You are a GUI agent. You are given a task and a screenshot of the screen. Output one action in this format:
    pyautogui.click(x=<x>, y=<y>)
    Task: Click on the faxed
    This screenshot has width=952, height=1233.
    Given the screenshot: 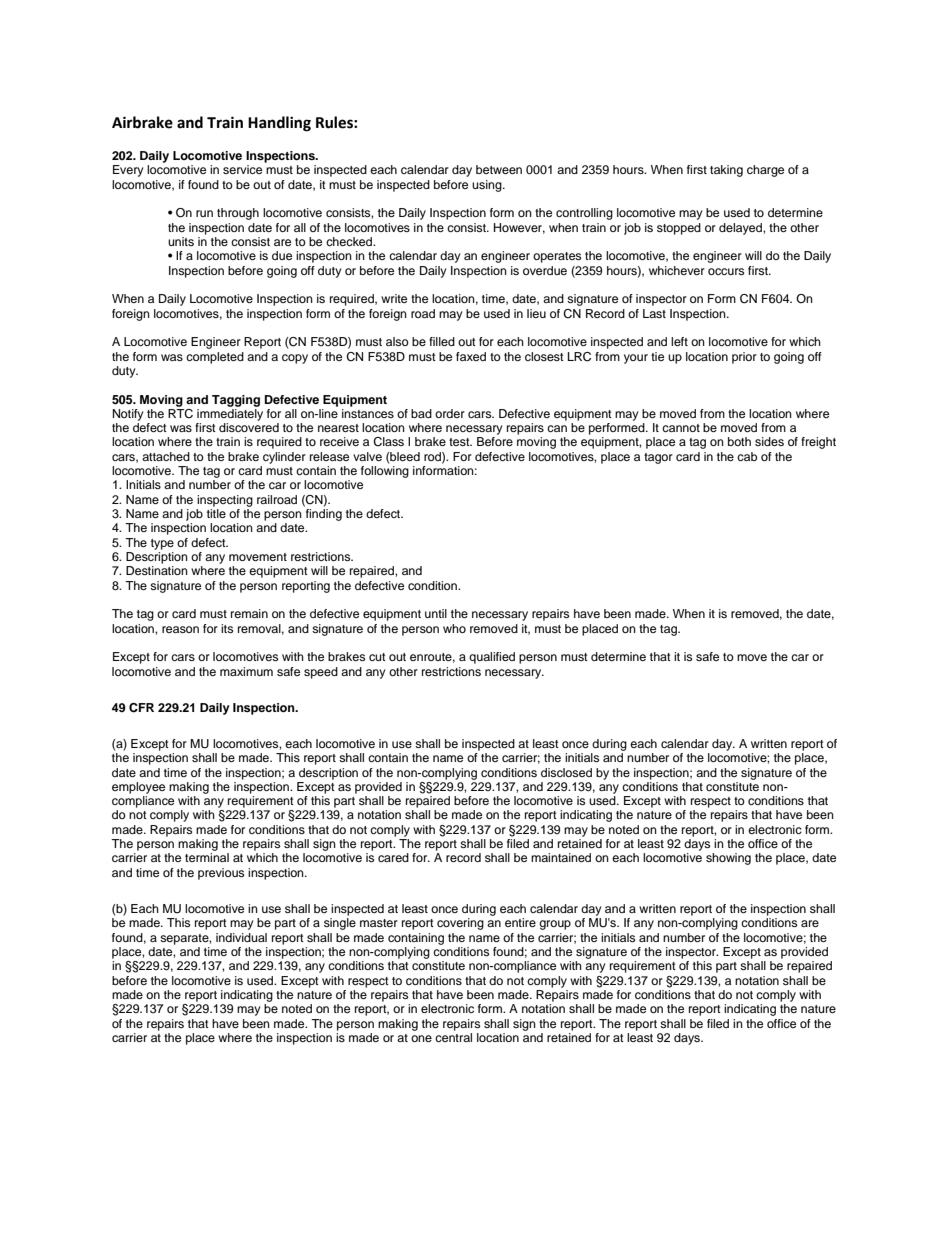 What is the action you would take?
    pyautogui.click(x=471, y=356)
